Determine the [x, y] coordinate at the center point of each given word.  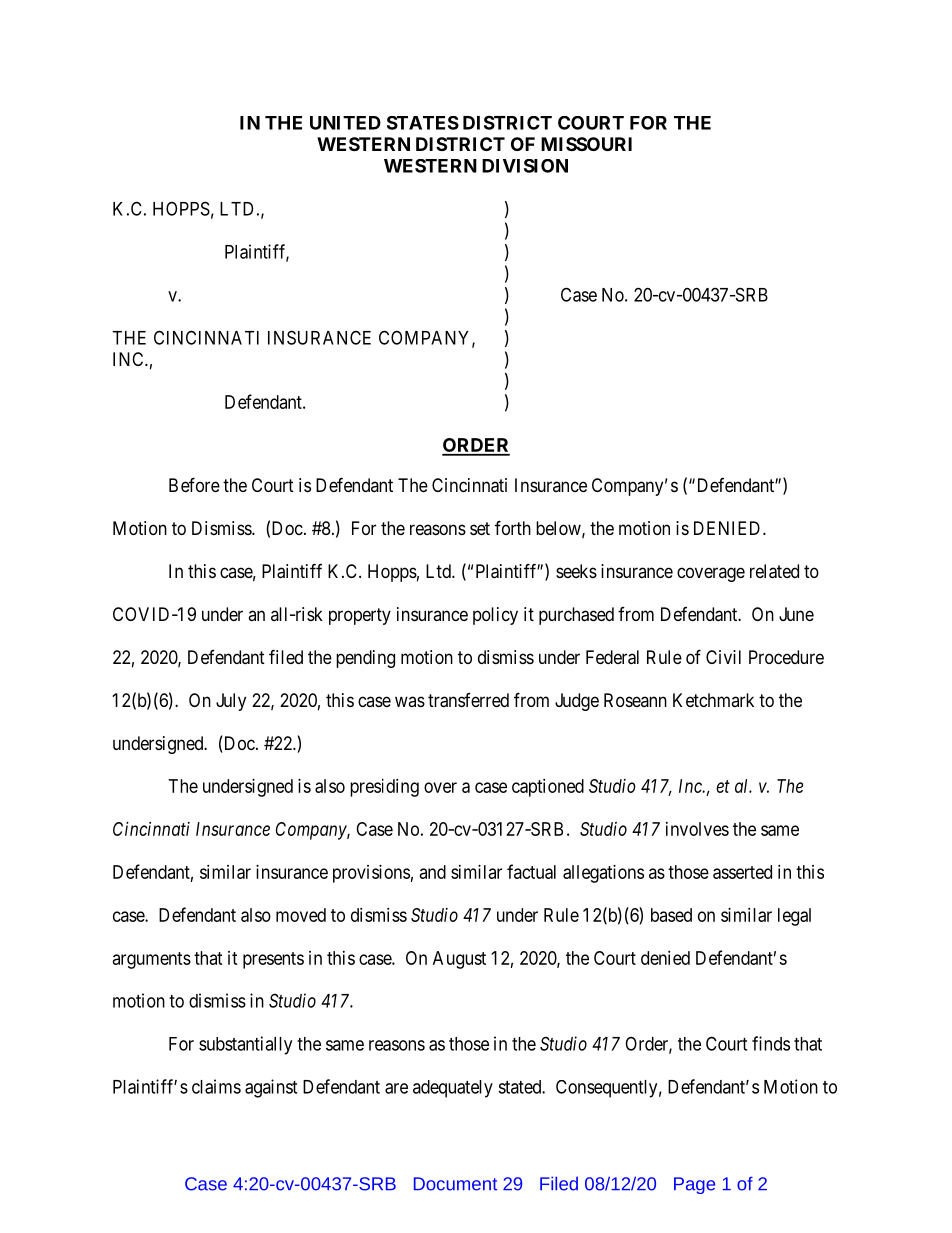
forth [513, 527]
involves [697, 829]
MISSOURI [586, 144]
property [360, 616]
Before [194, 484]
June [796, 614]
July [231, 702]
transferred [468, 700]
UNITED [345, 123]
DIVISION [525, 166]
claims [216, 1086]
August [459, 960]
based [671, 915]
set [480, 528]
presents [273, 960]
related [774, 571]
